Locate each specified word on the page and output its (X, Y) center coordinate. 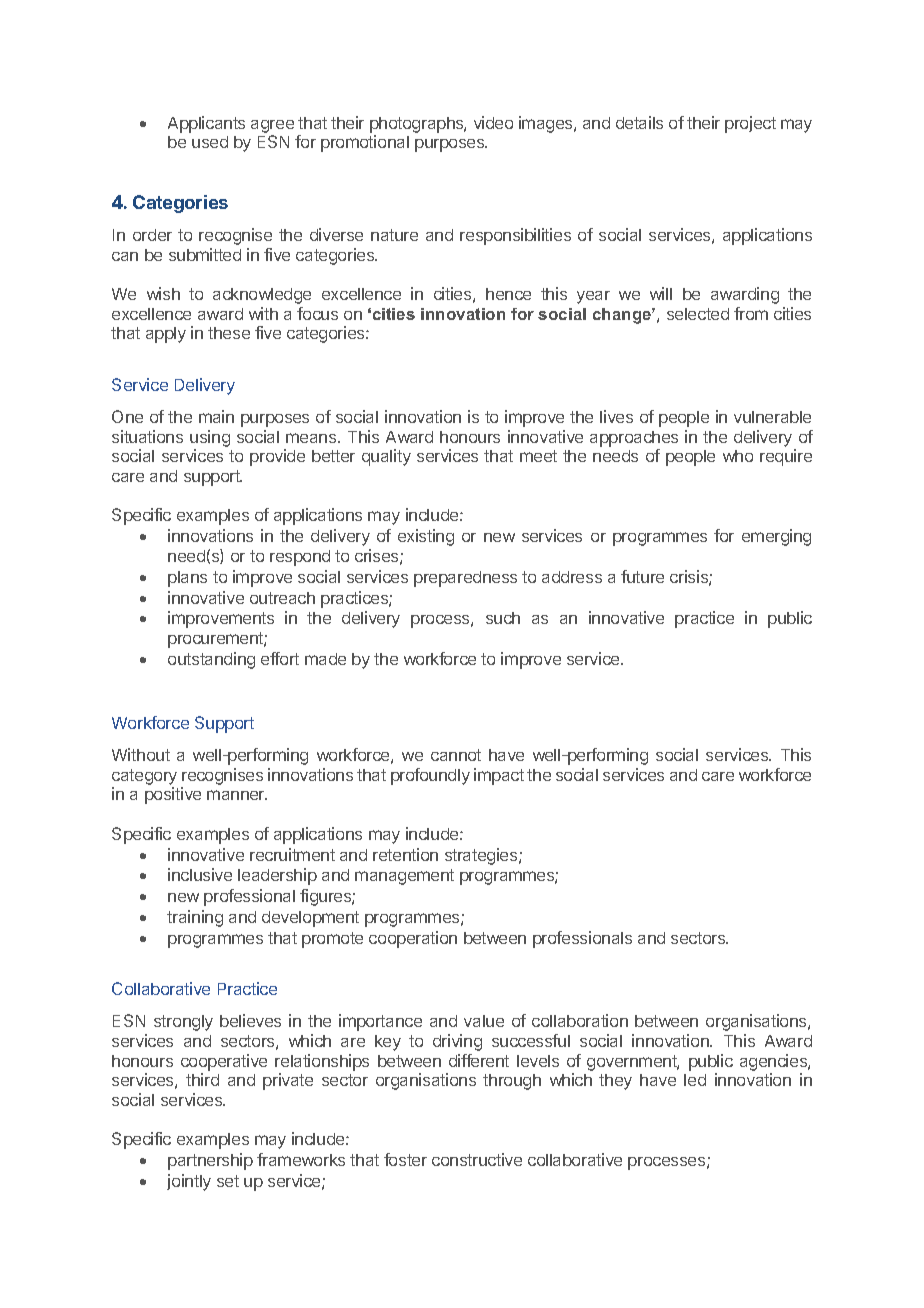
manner (237, 795)
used (210, 142)
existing (426, 537)
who (738, 456)
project (750, 124)
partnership (210, 1161)
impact (499, 776)
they (615, 1082)
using (210, 438)
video (493, 122)
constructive (477, 1159)
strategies (482, 856)
